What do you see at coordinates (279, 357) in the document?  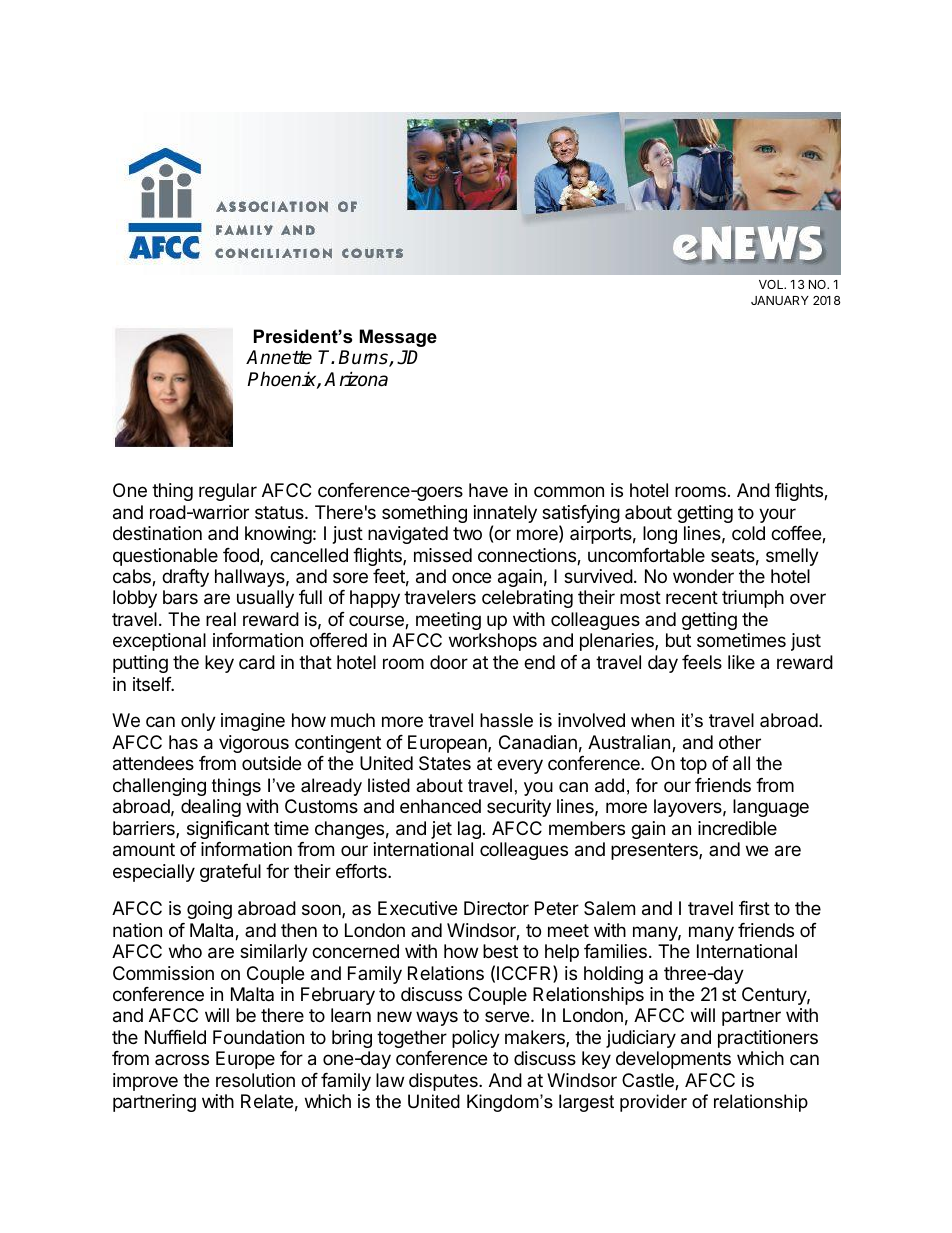 I see `Annette` at bounding box center [279, 357].
